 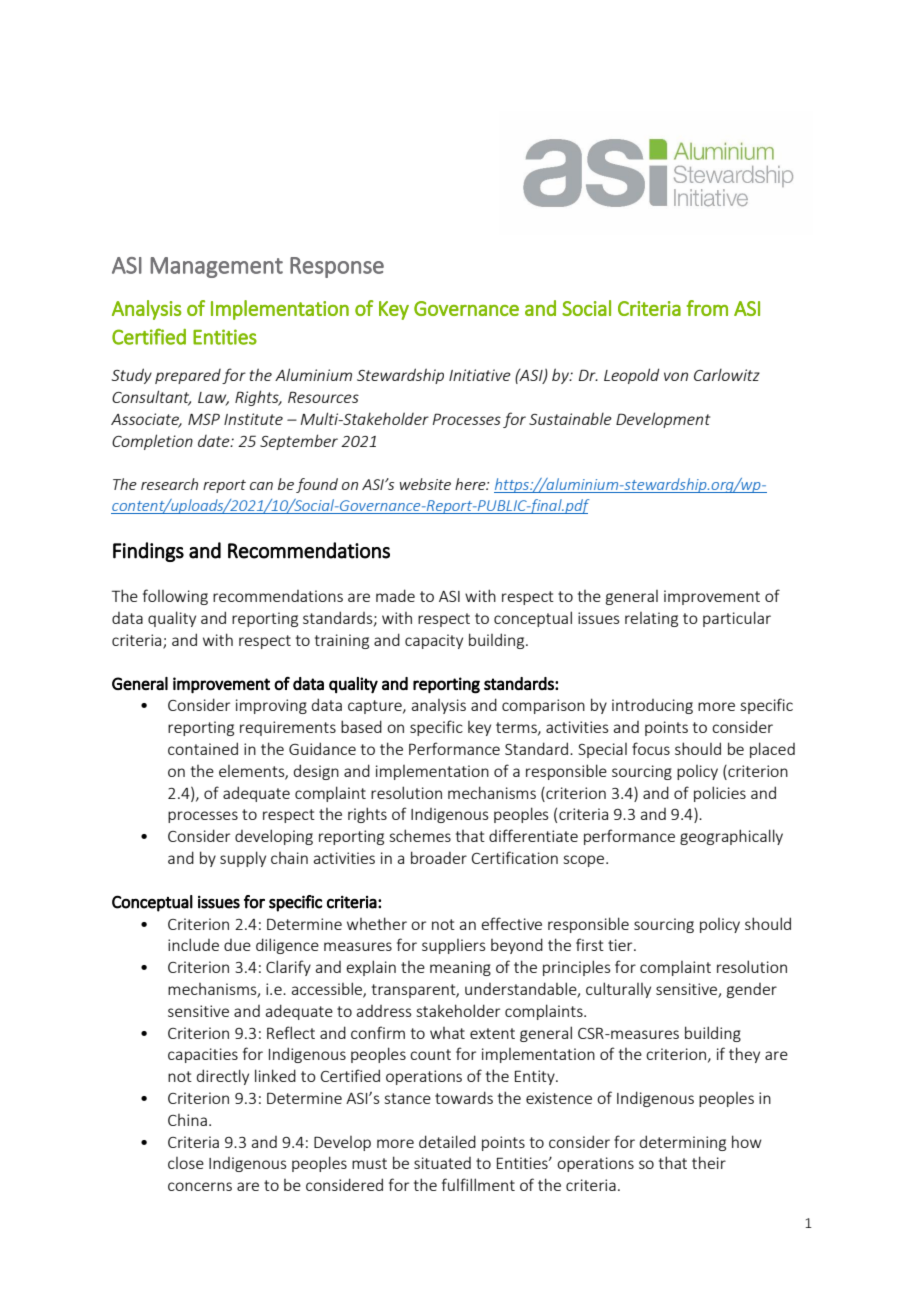 What do you see at coordinates (216, 267) in the screenshot?
I see `Management` at bounding box center [216, 267].
